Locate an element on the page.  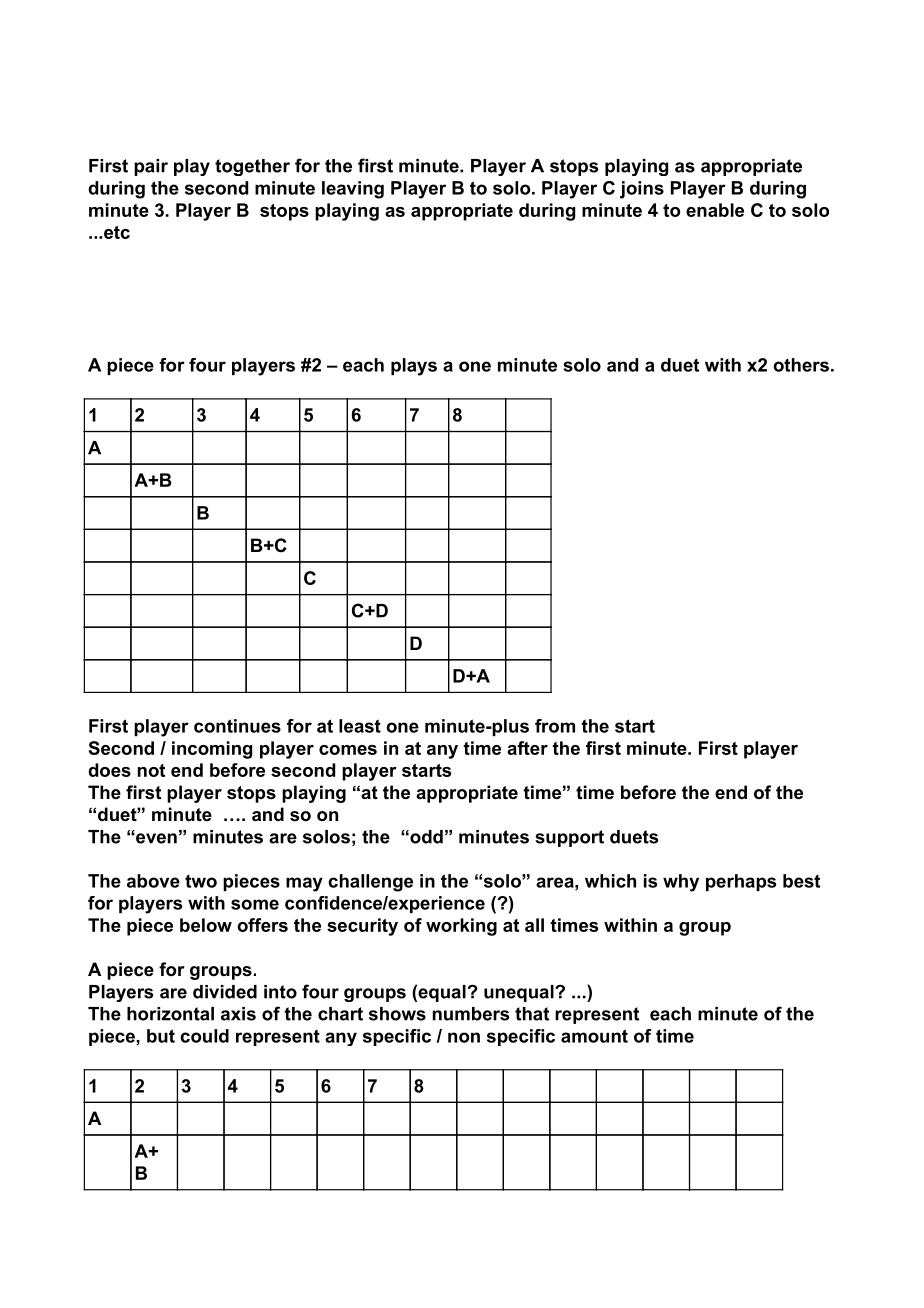
numbers is located at coordinates (471, 1014).
